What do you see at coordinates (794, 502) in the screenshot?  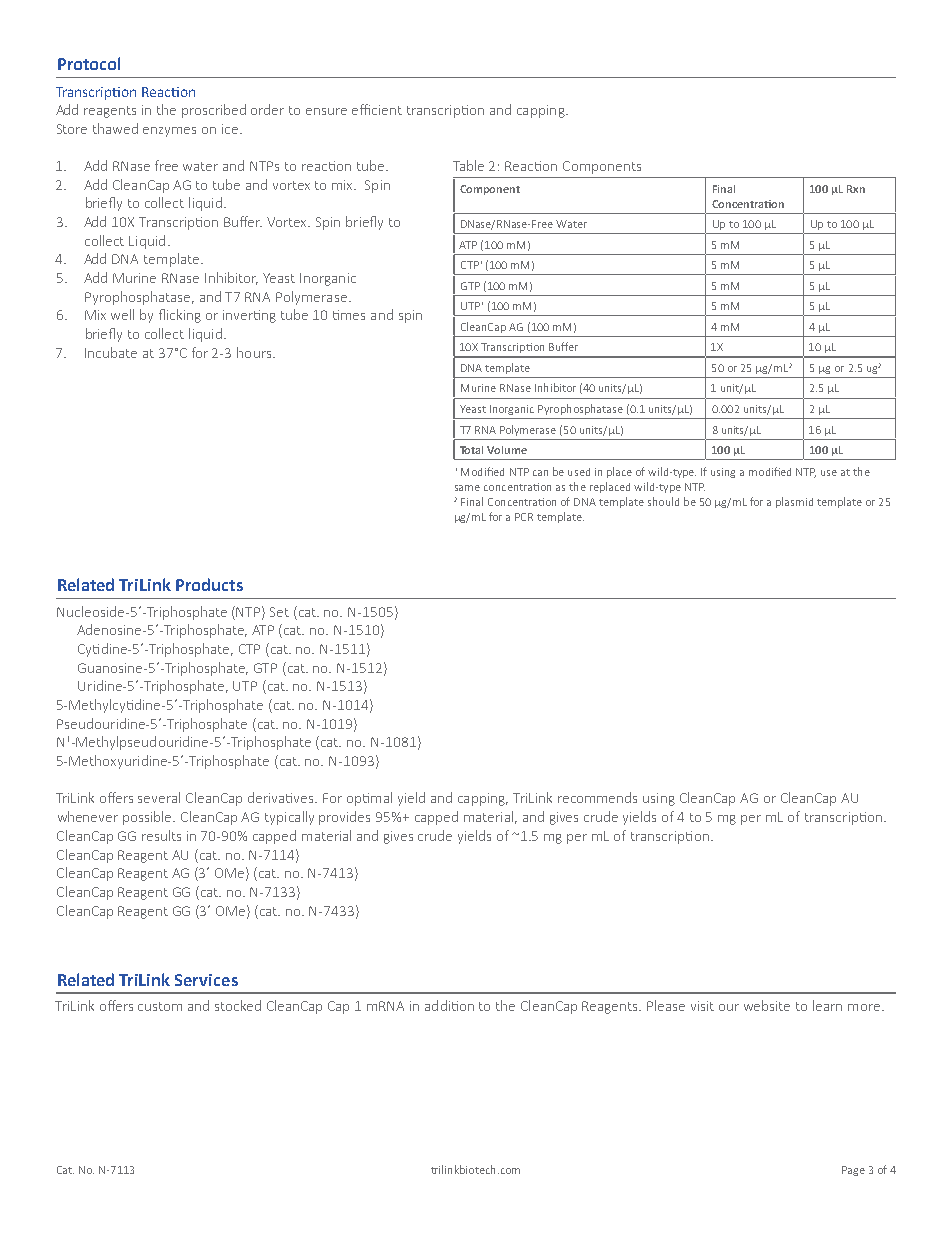 I see `plasmid` at bounding box center [794, 502].
